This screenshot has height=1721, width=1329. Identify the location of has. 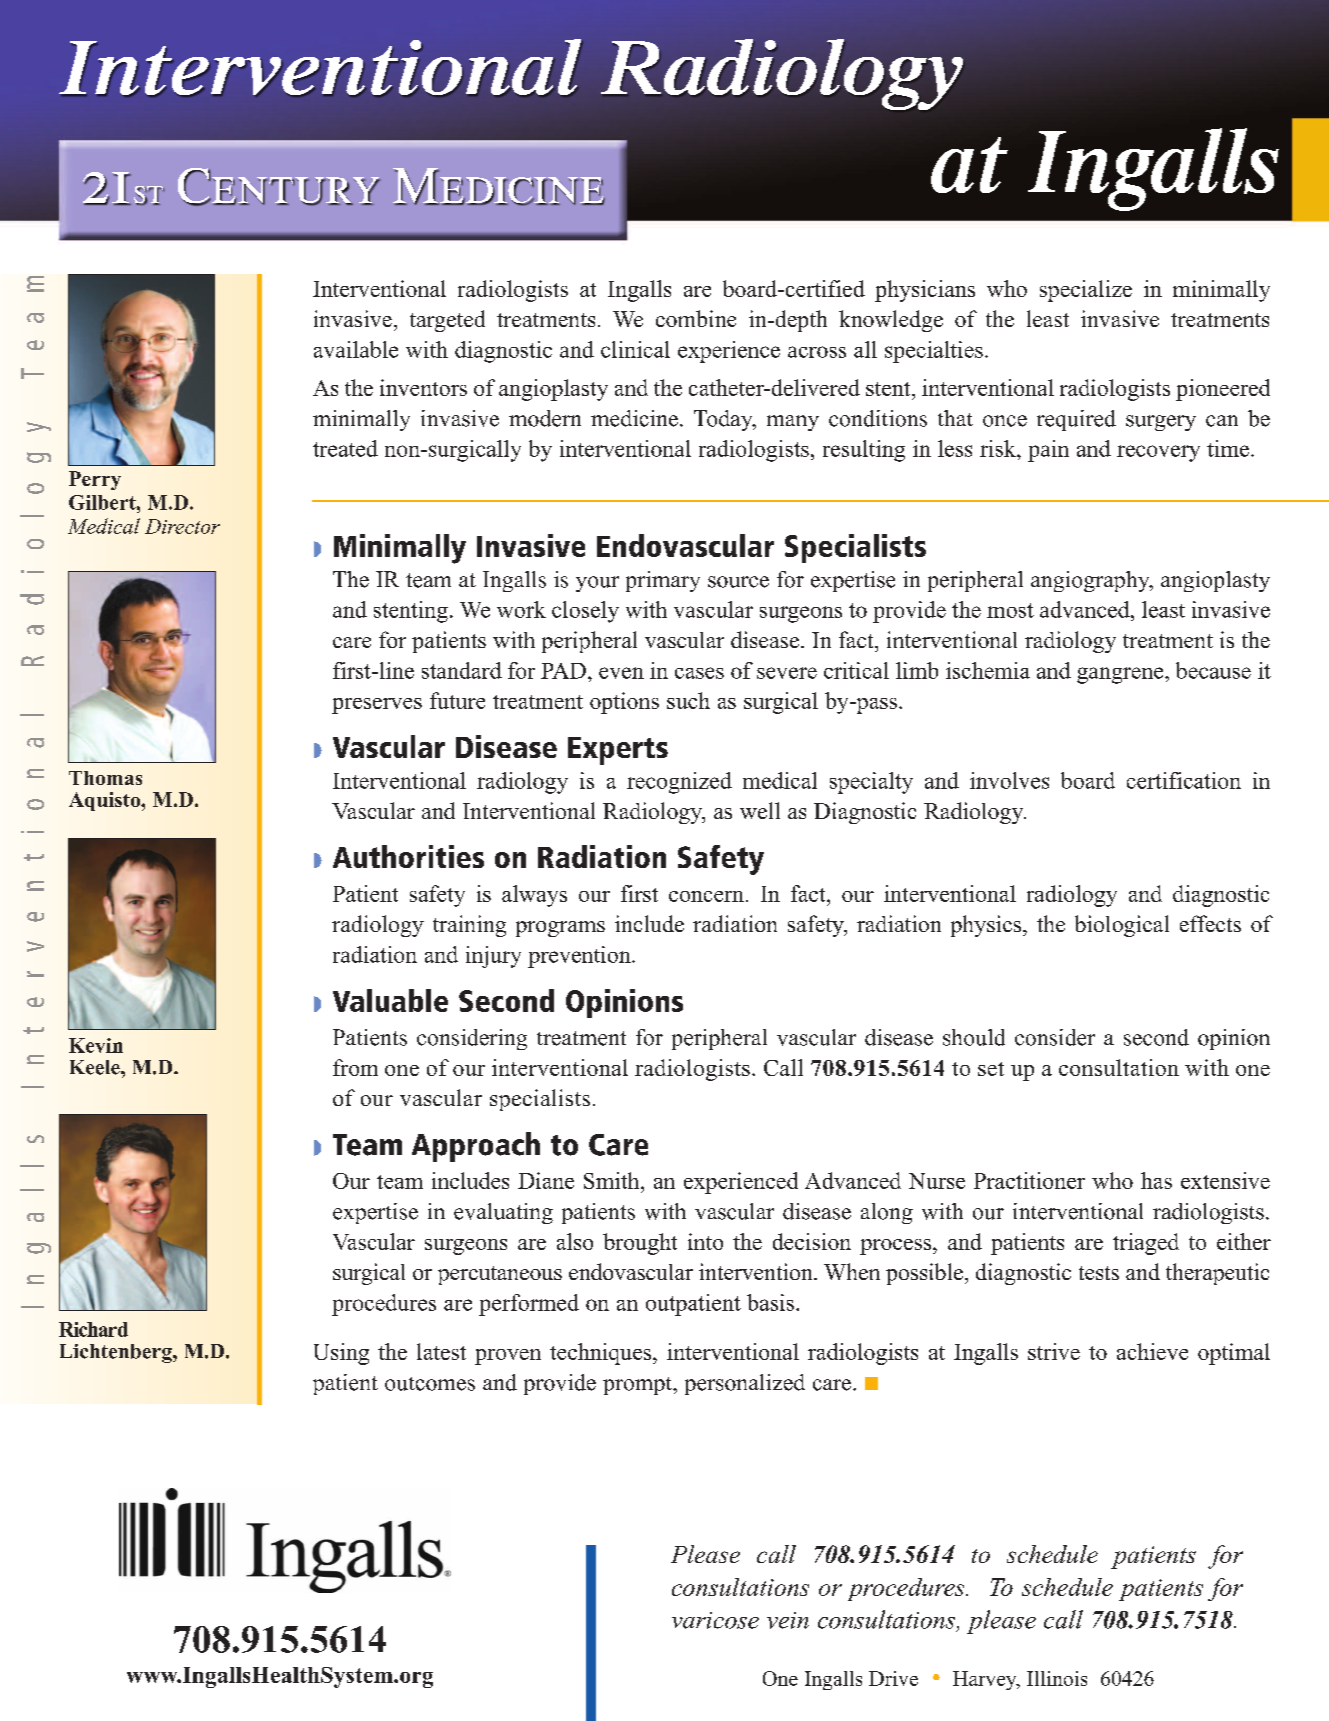
(1156, 1180).
